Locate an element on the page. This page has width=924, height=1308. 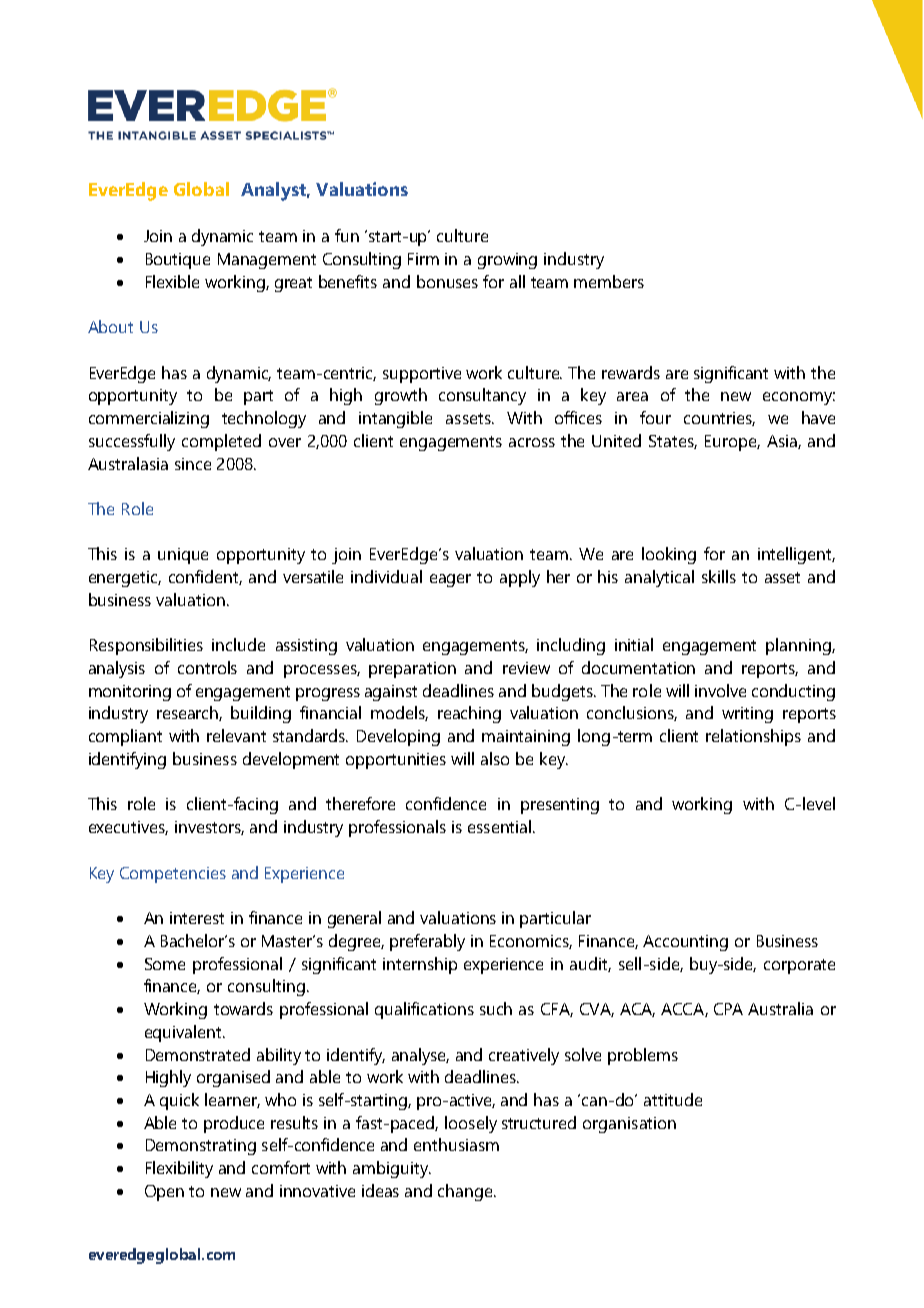
members is located at coordinates (609, 281).
